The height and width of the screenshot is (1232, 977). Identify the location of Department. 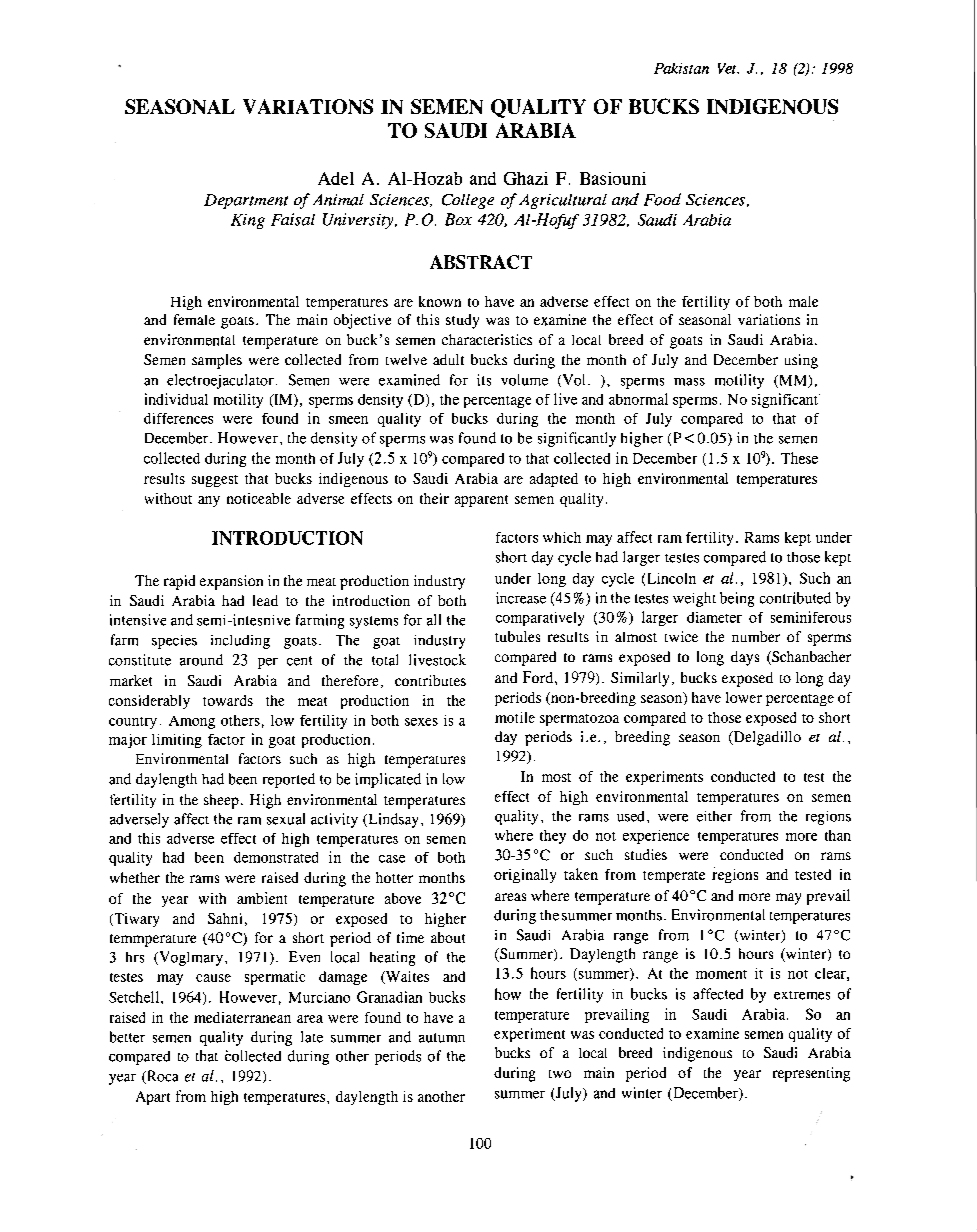
(246, 201).
